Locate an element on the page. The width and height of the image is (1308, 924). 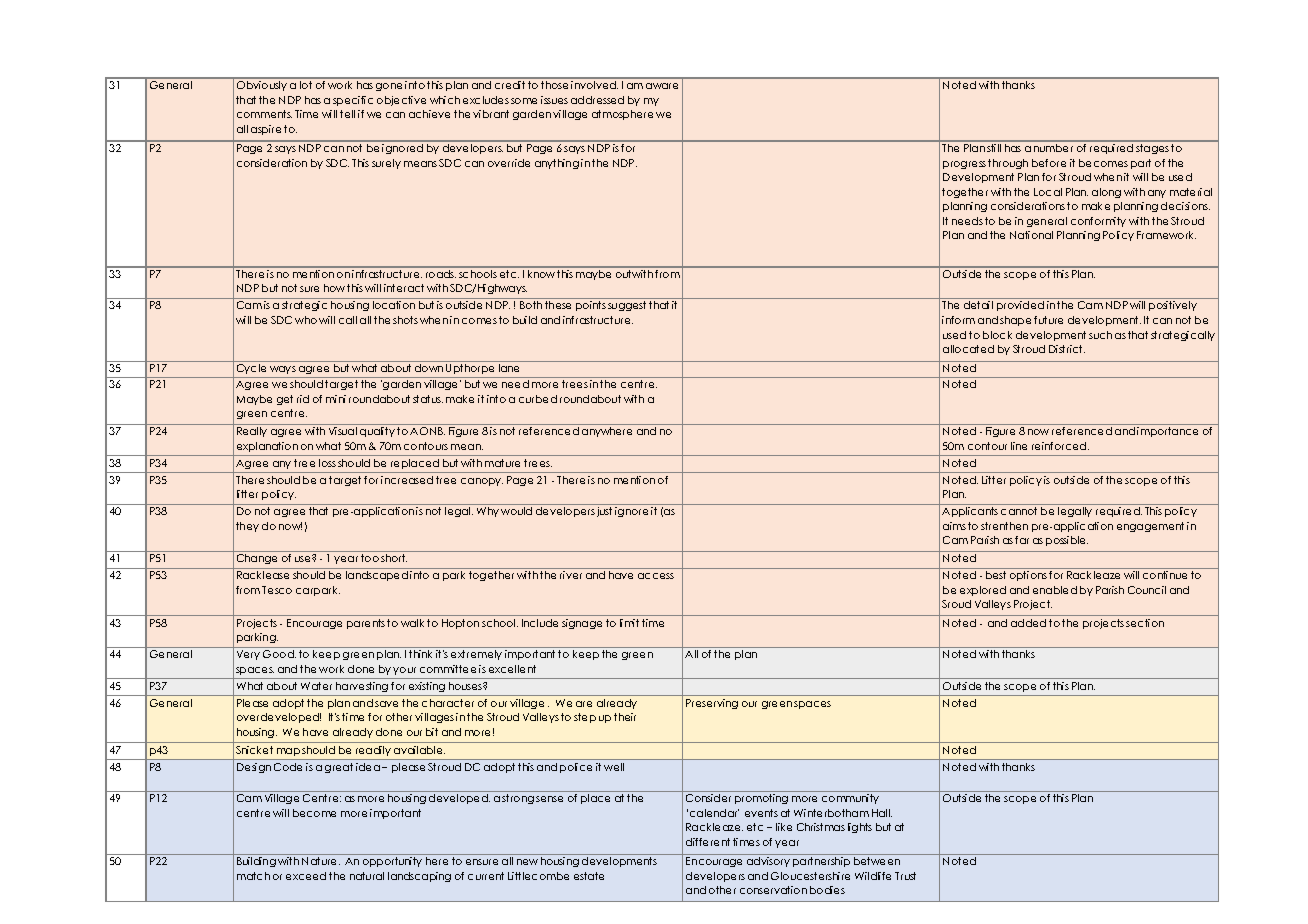
these is located at coordinates (558, 305).
